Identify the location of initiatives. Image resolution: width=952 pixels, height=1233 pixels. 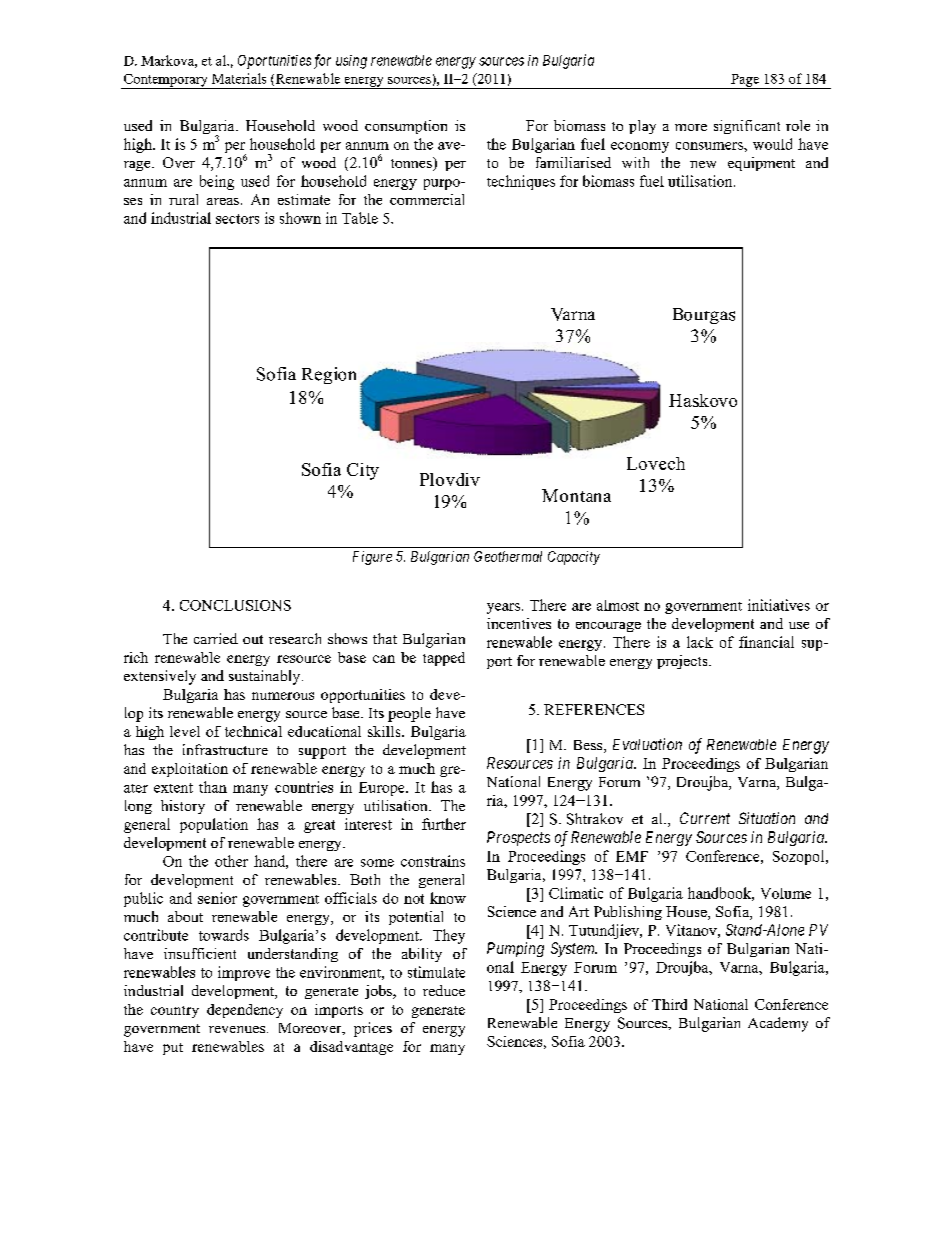
(779, 605).
